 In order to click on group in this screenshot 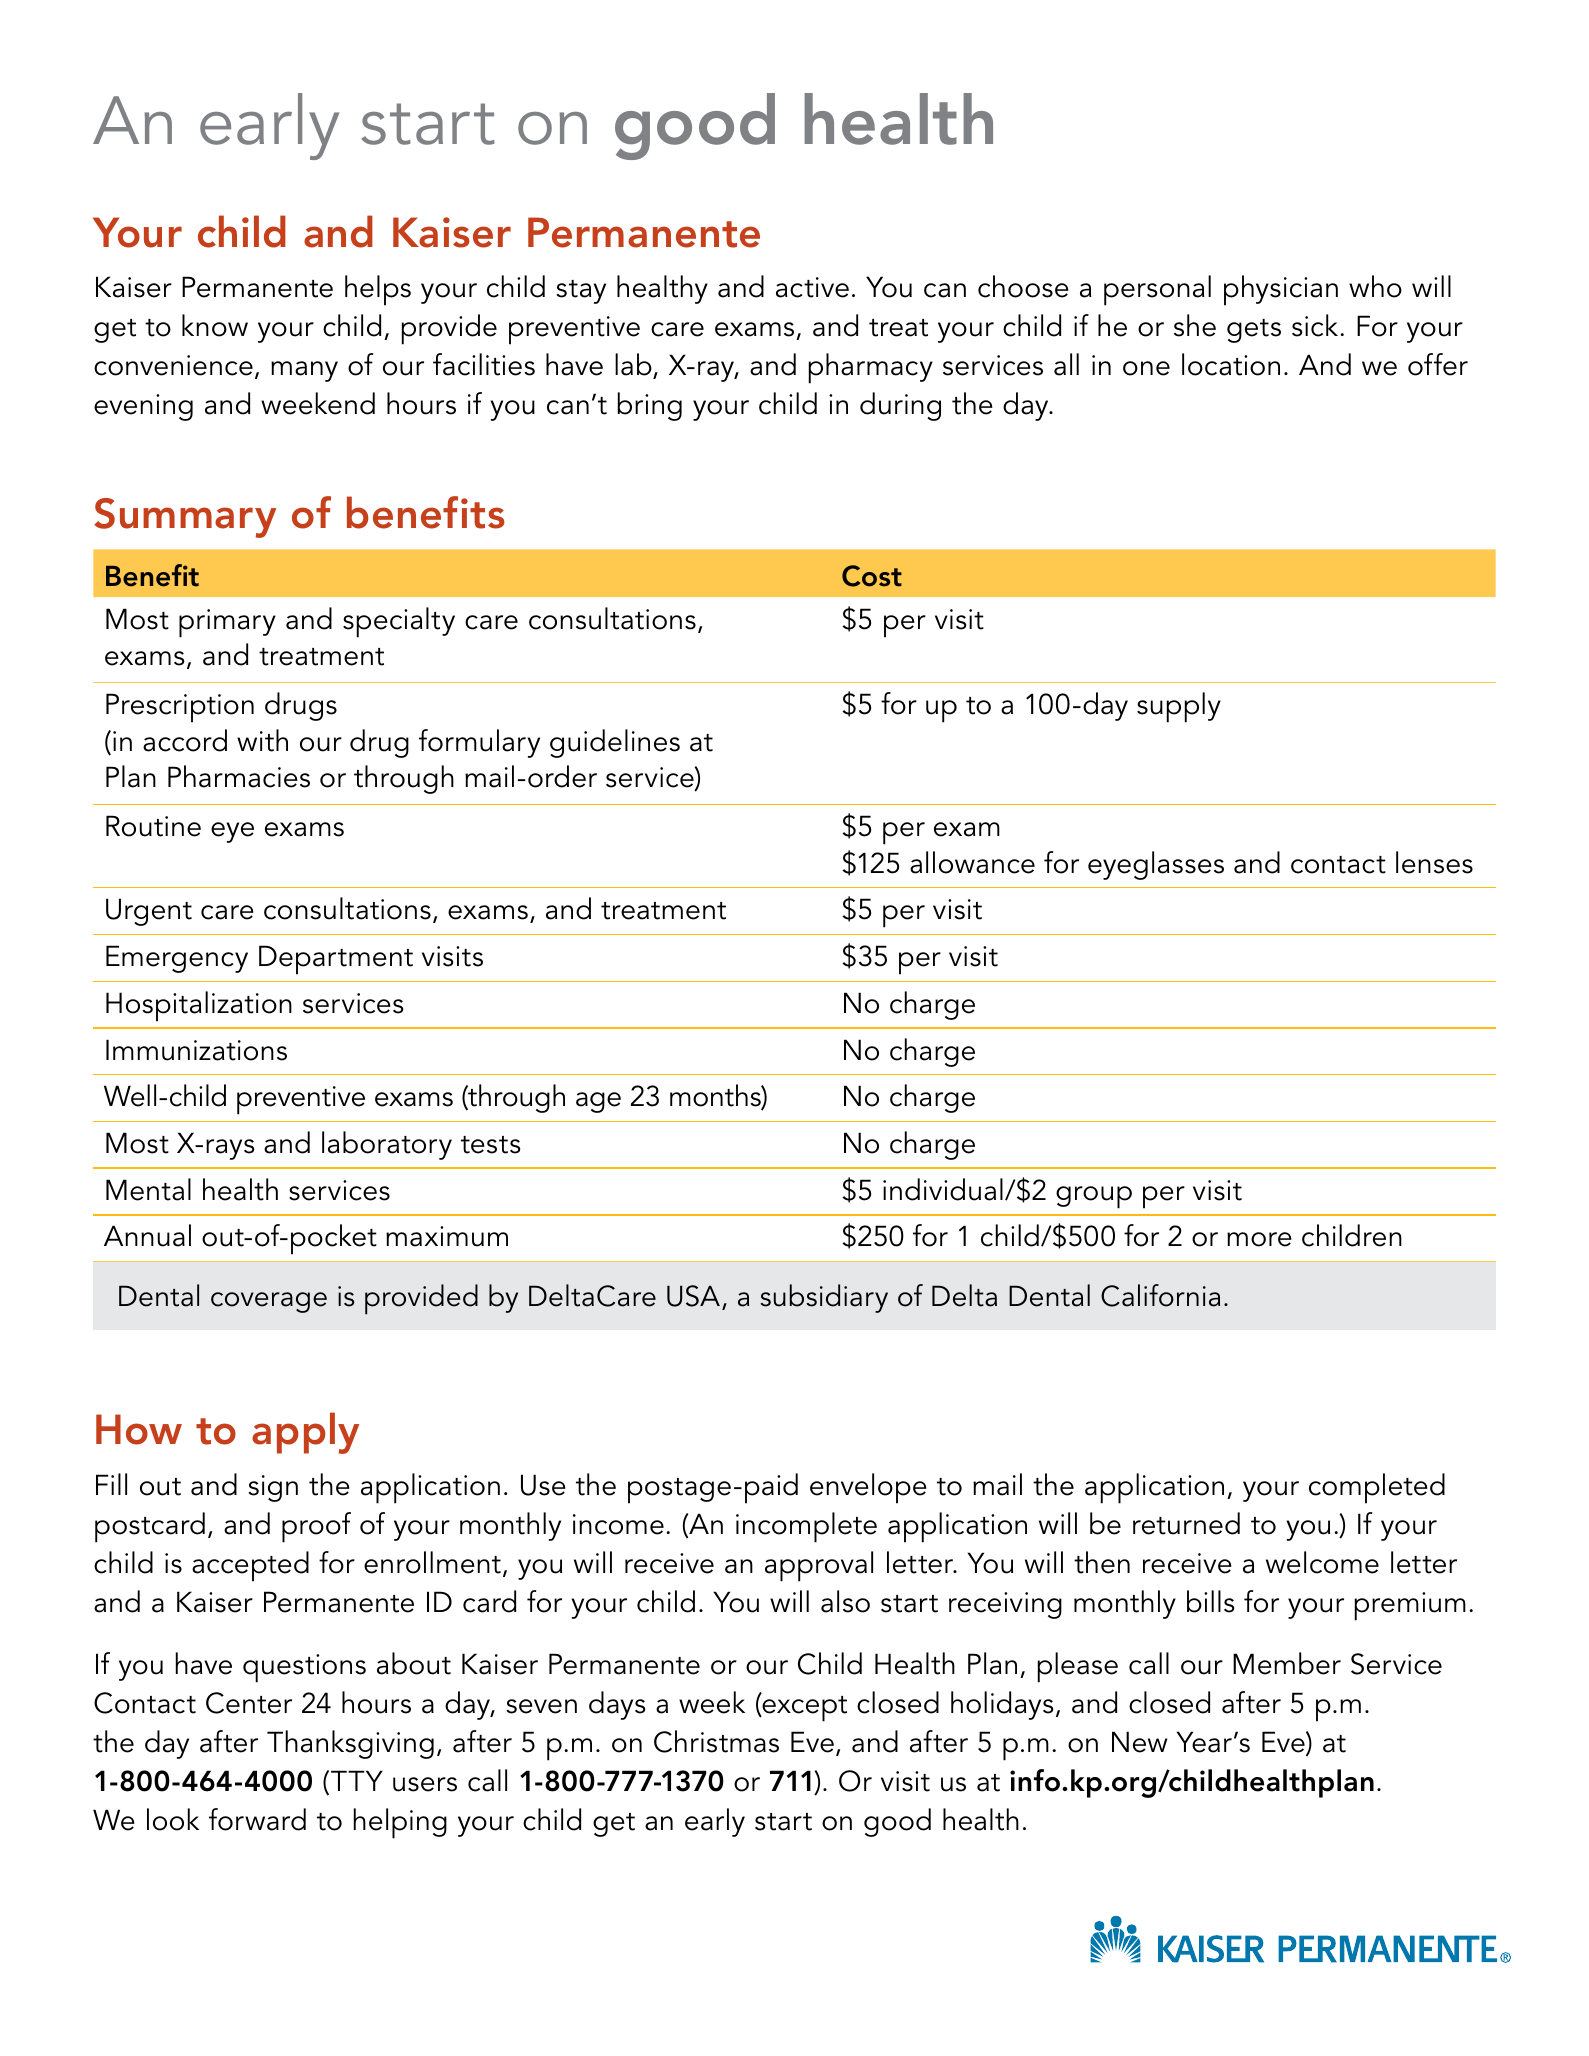, I will do `click(1094, 1197)`.
